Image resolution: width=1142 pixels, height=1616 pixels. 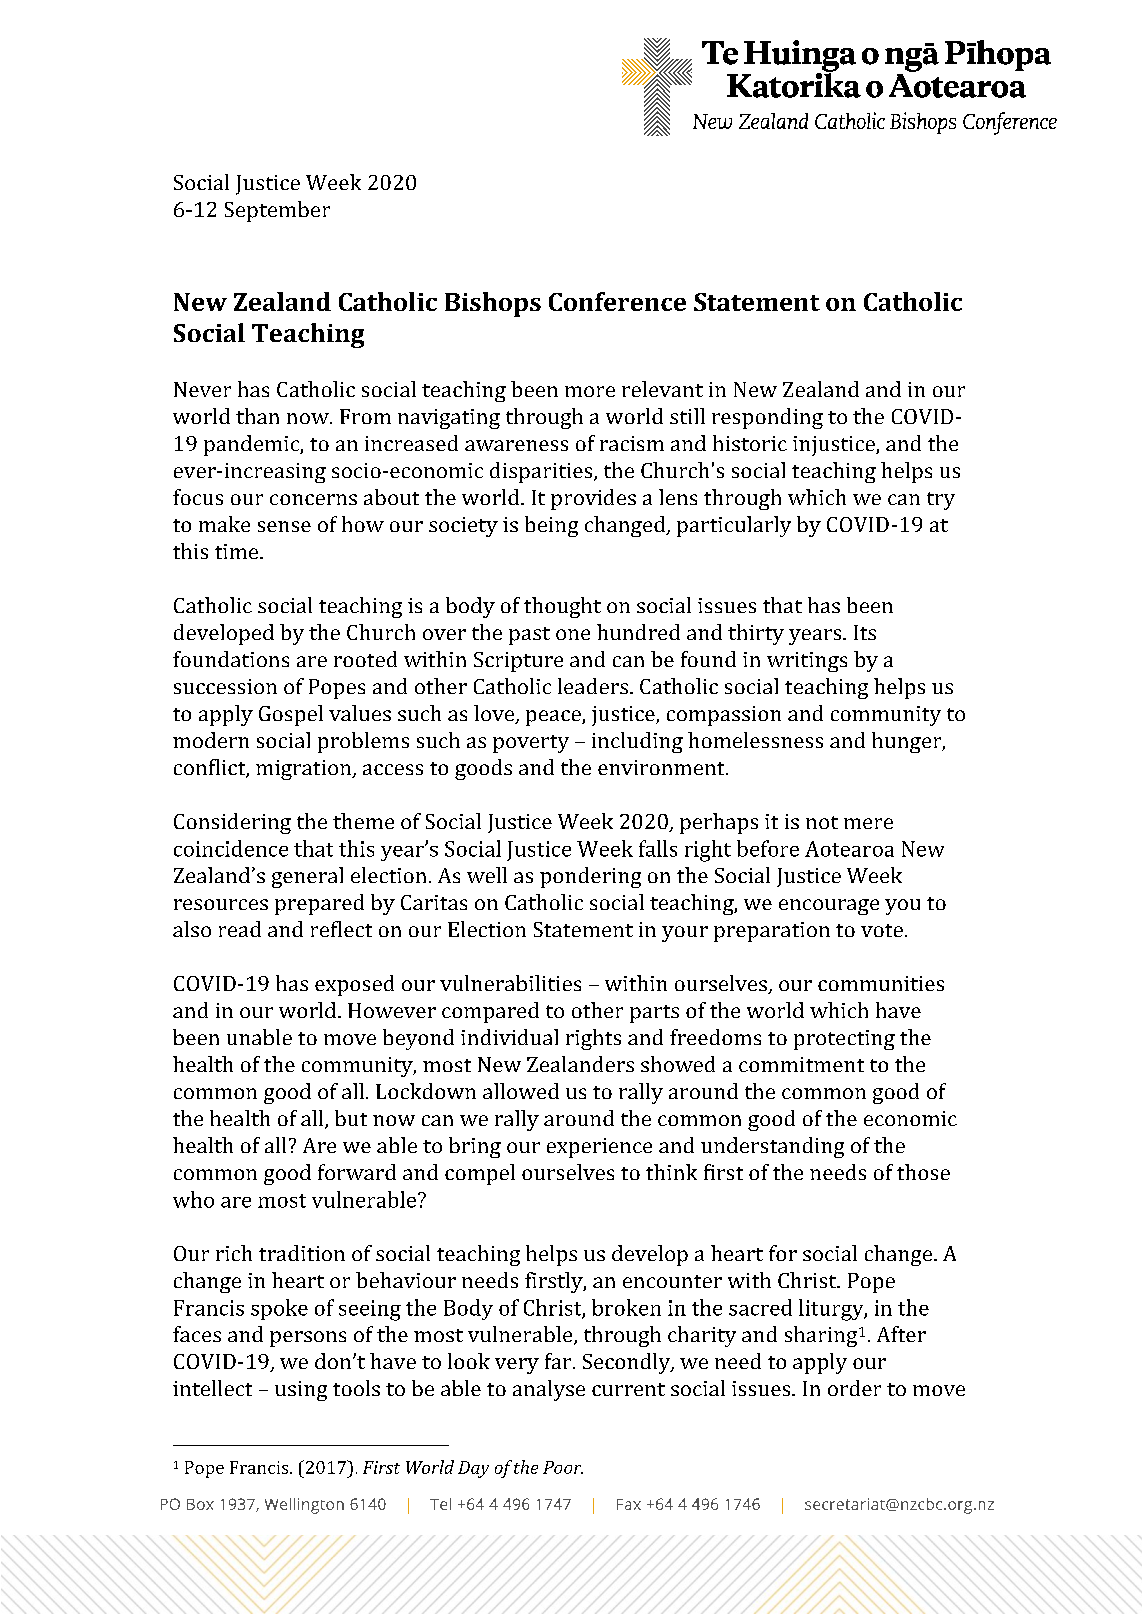 I want to click on Poor, so click(x=563, y=1467).
